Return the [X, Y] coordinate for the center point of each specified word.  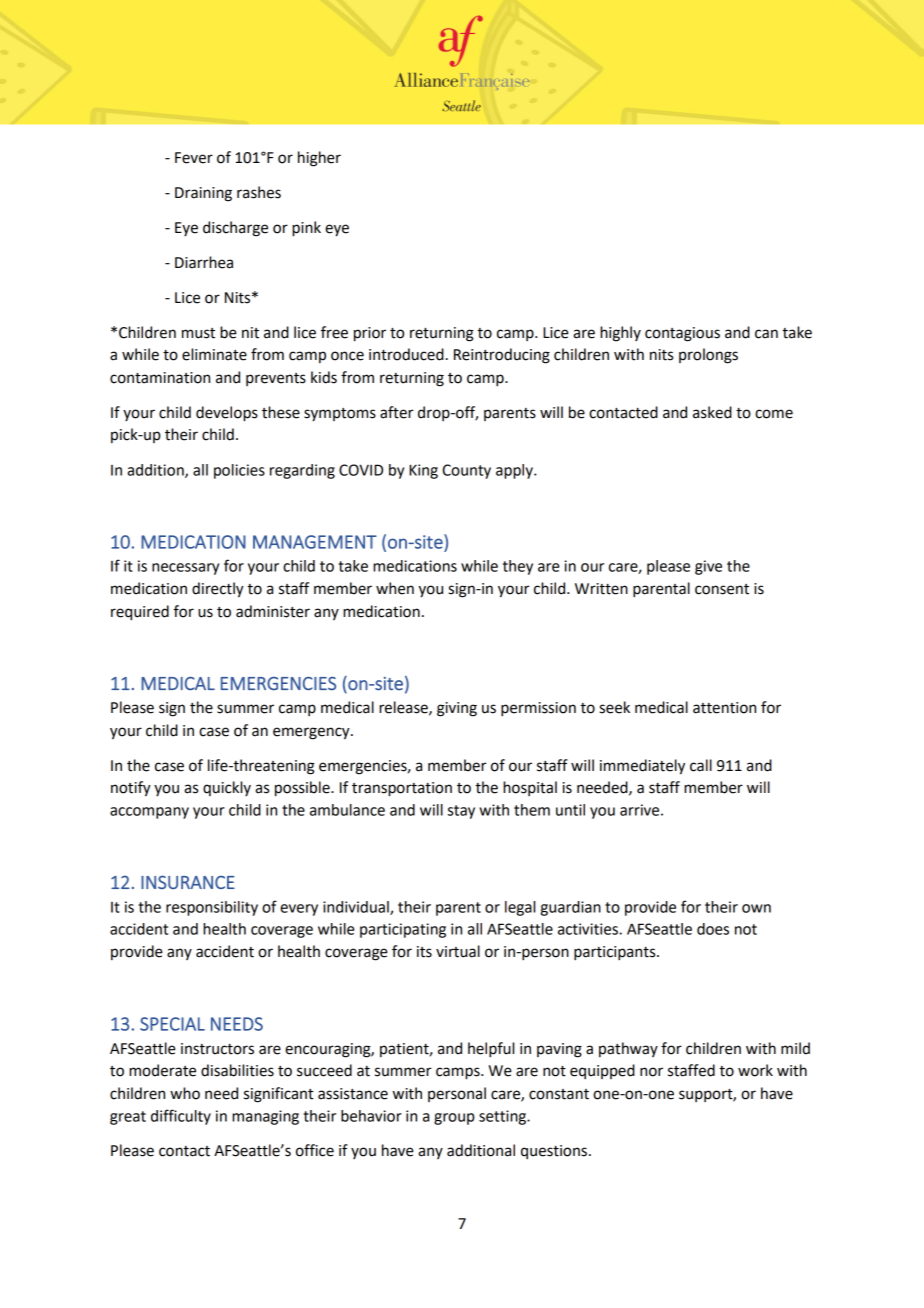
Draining [203, 194]
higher [319, 159]
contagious [682, 334]
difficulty [181, 1117]
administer [273, 611]
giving [457, 709]
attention [724, 708]
